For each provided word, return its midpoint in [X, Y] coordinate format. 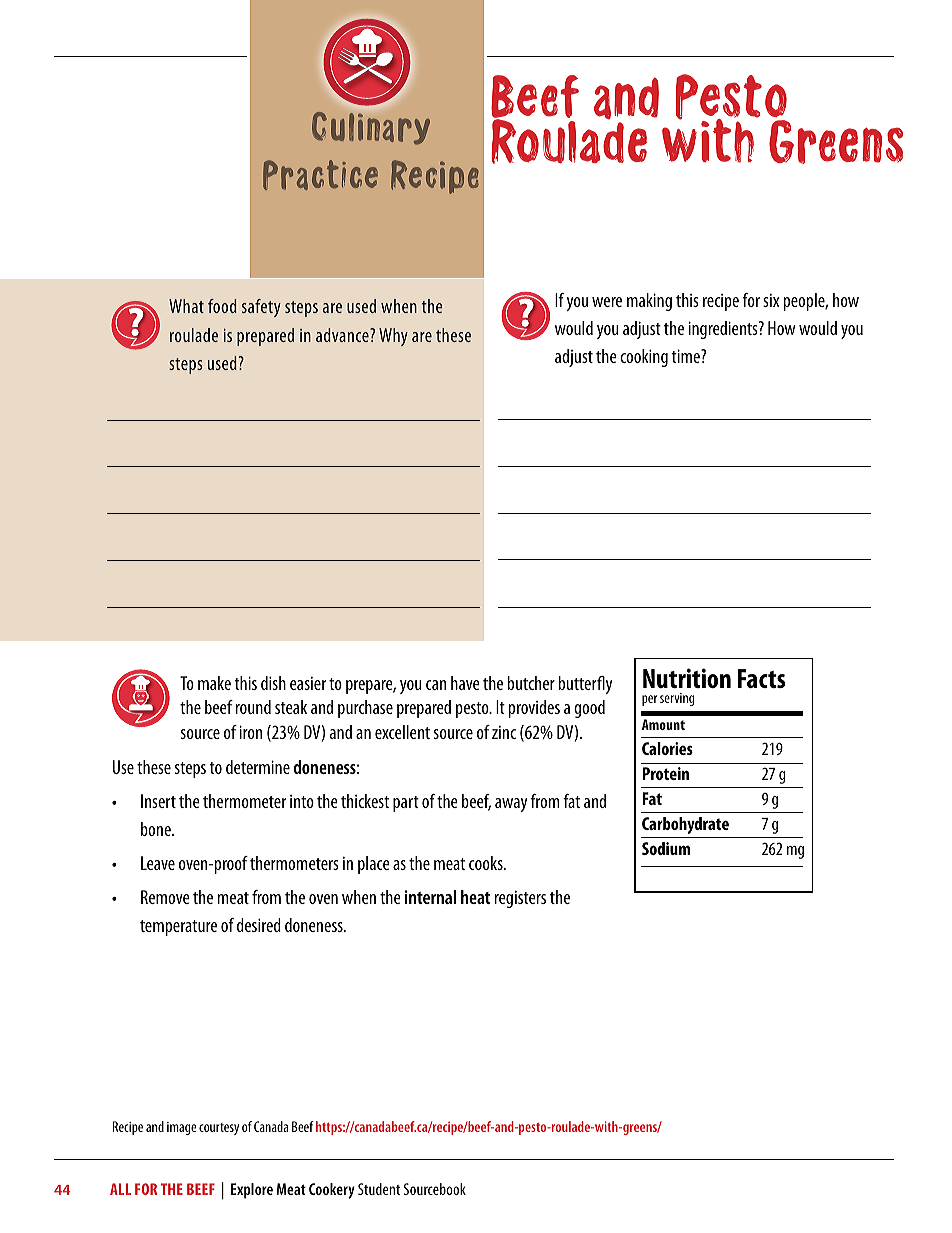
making [649, 302]
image [181, 1128]
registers [520, 899]
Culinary [371, 128]
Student [379, 1189]
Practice [320, 175]
